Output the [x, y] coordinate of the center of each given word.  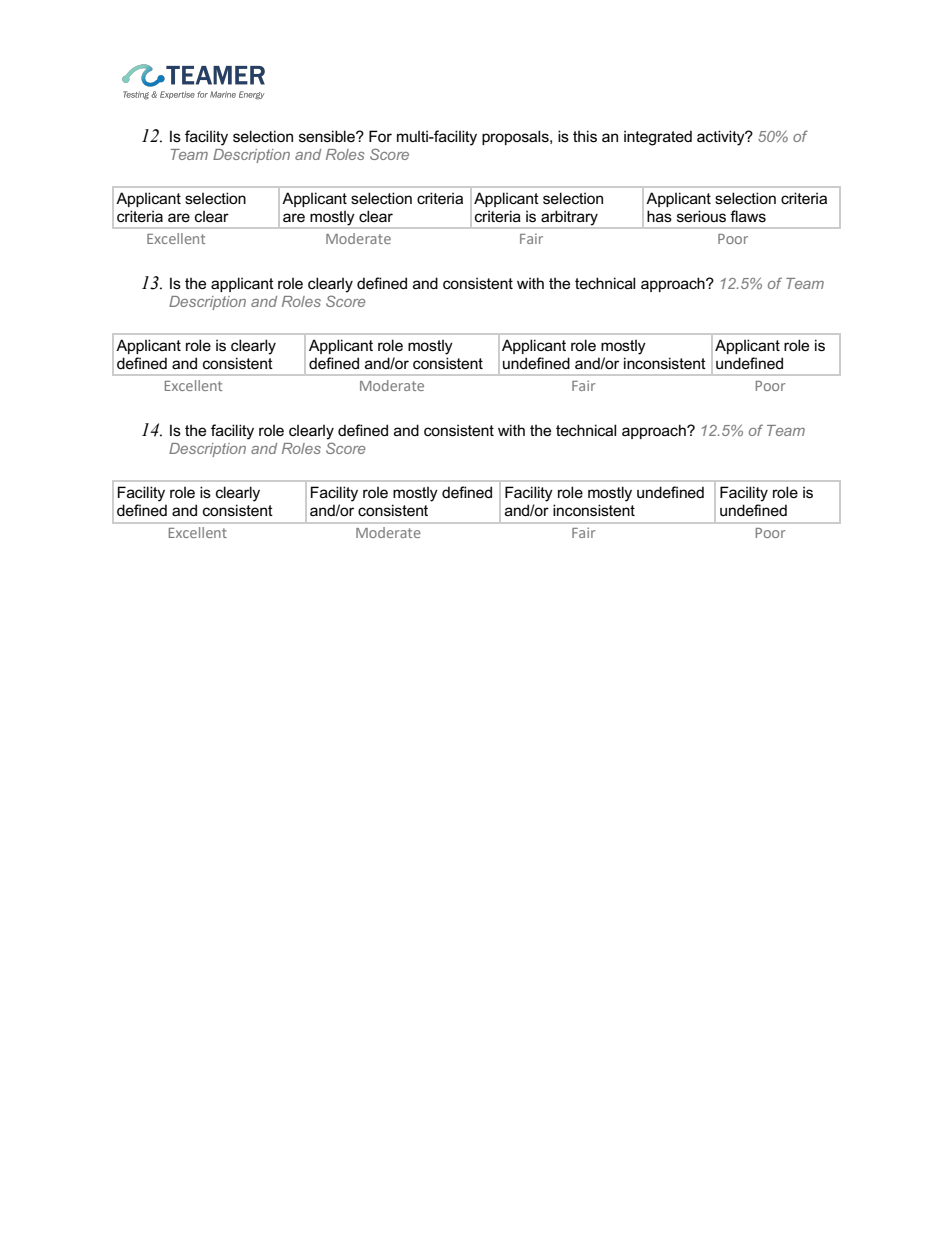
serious [701, 216]
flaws [748, 216]
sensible [328, 136]
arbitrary [569, 219]
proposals [516, 137]
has [659, 216]
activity [722, 138]
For [380, 136]
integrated [658, 138]
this [585, 136]
